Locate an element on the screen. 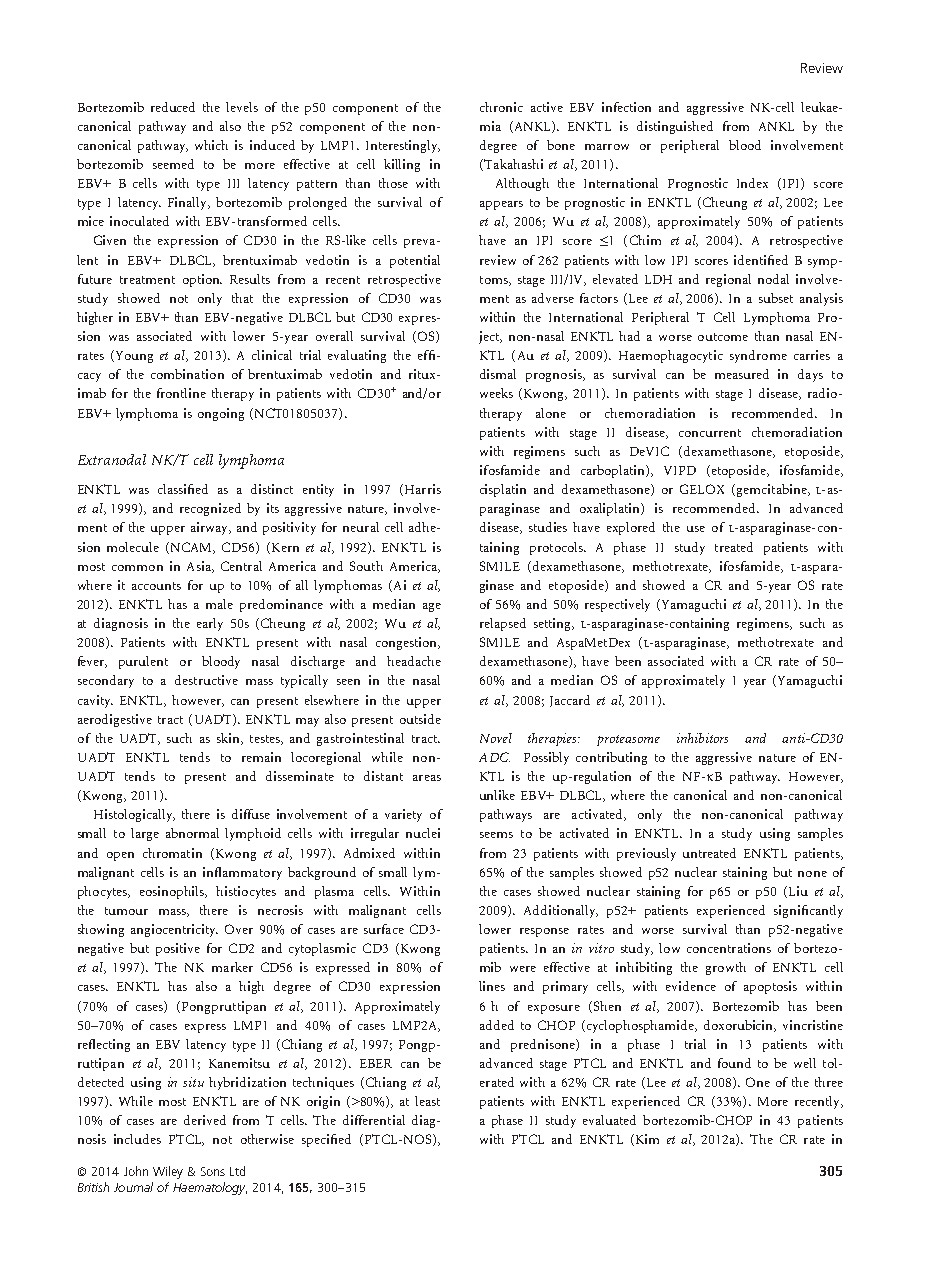 Image resolution: width=952 pixels, height=1279 pixels. none is located at coordinates (812, 874).
